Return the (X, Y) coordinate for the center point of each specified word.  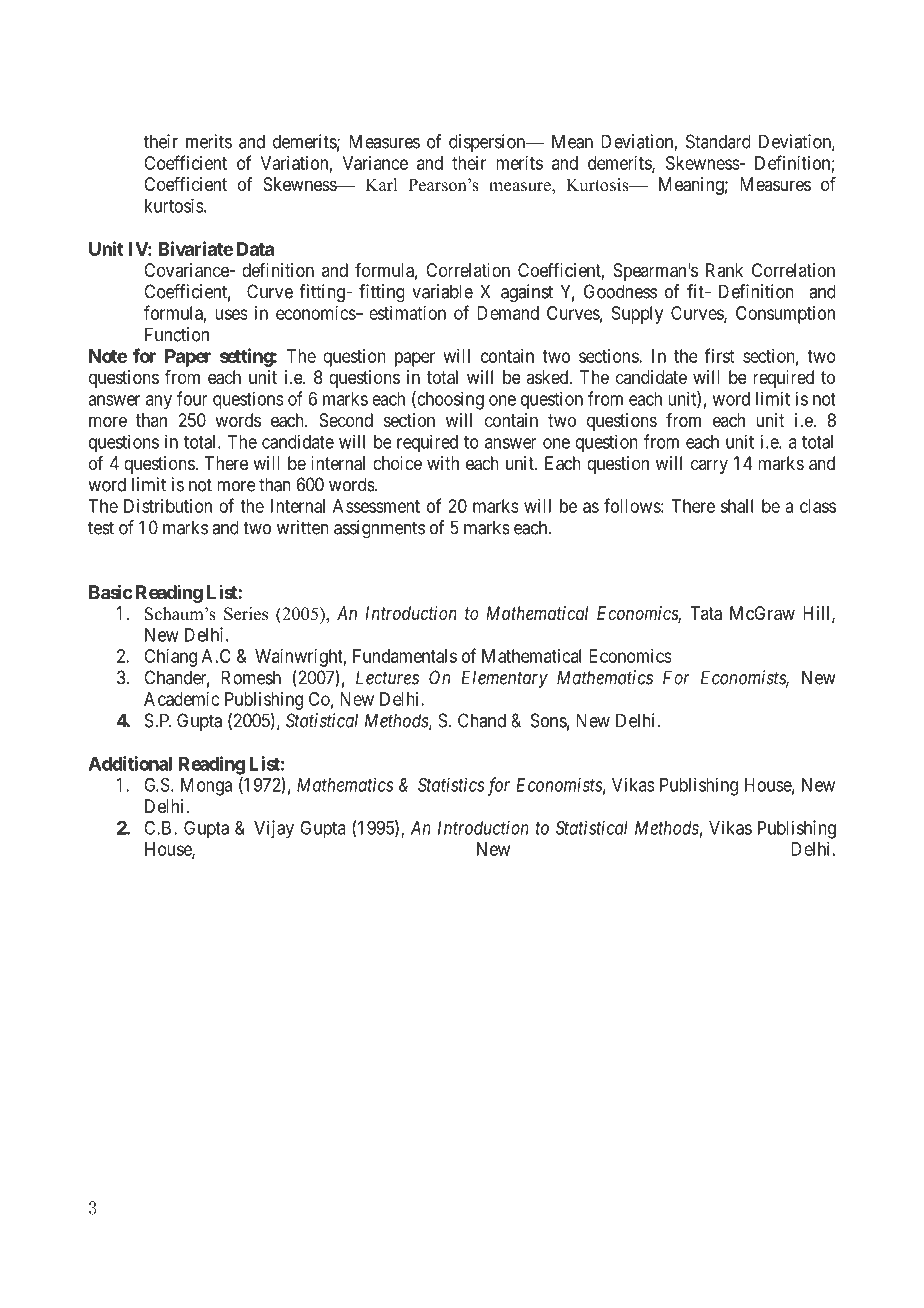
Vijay (274, 829)
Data (255, 249)
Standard (718, 141)
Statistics (451, 784)
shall (737, 506)
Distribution (168, 506)
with (443, 463)
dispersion (488, 143)
